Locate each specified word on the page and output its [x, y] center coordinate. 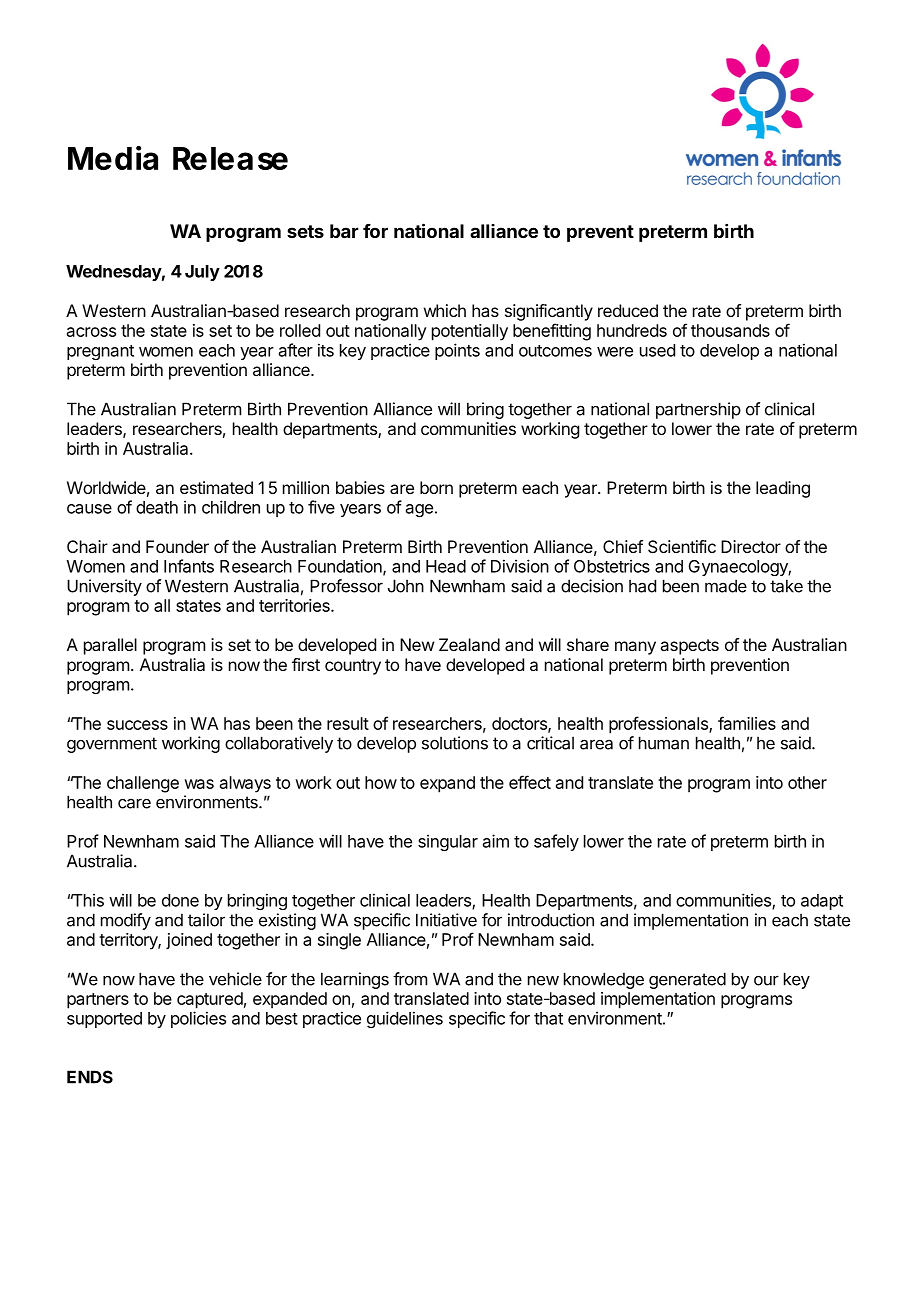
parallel [110, 646]
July [202, 273]
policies [198, 1019]
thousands [730, 330]
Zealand [469, 644]
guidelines [405, 1019]
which [445, 310]
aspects [689, 647]
